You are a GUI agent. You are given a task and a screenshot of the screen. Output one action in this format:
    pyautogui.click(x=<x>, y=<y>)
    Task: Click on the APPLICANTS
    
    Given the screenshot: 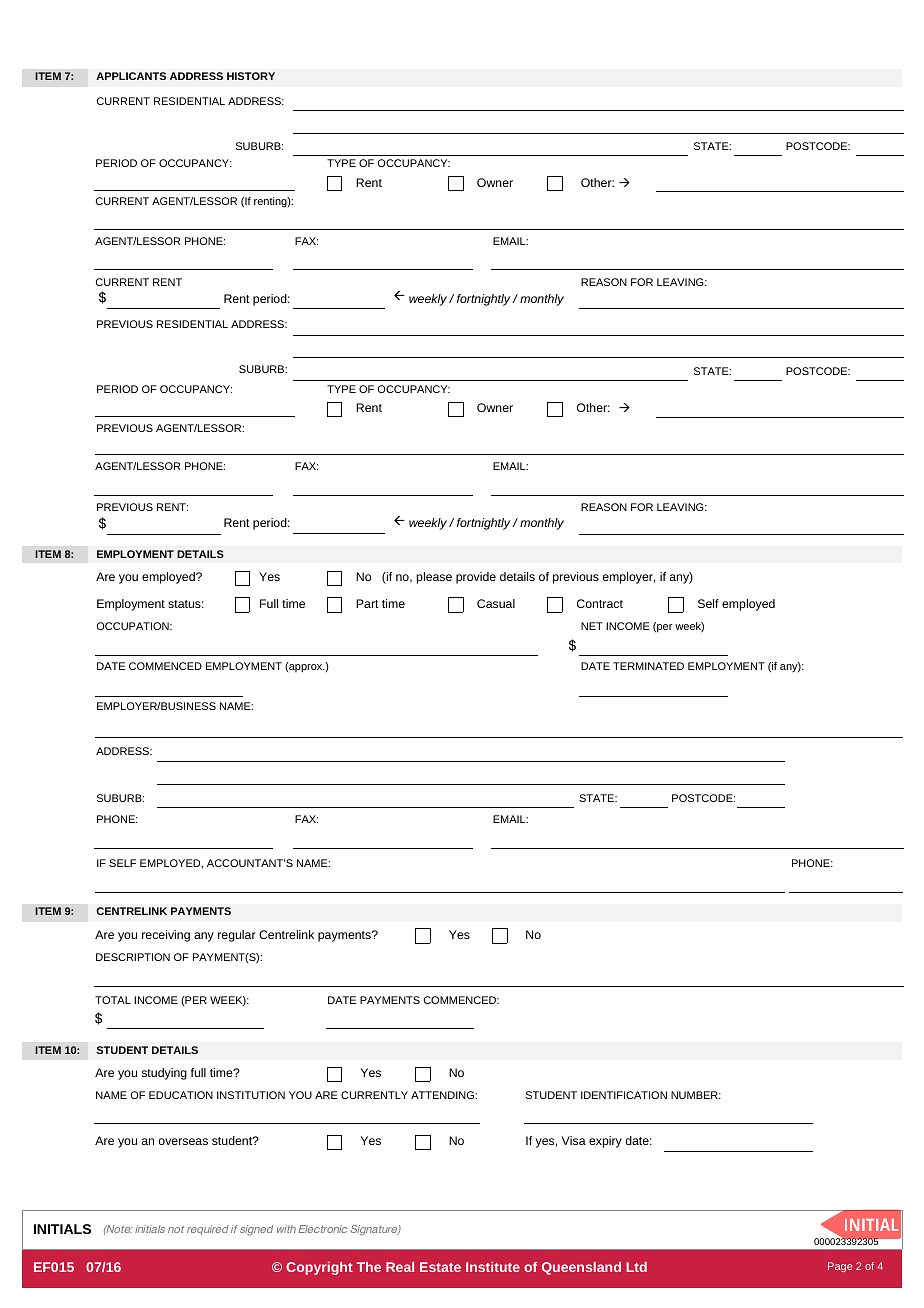 What is the action you would take?
    pyautogui.click(x=131, y=76)
